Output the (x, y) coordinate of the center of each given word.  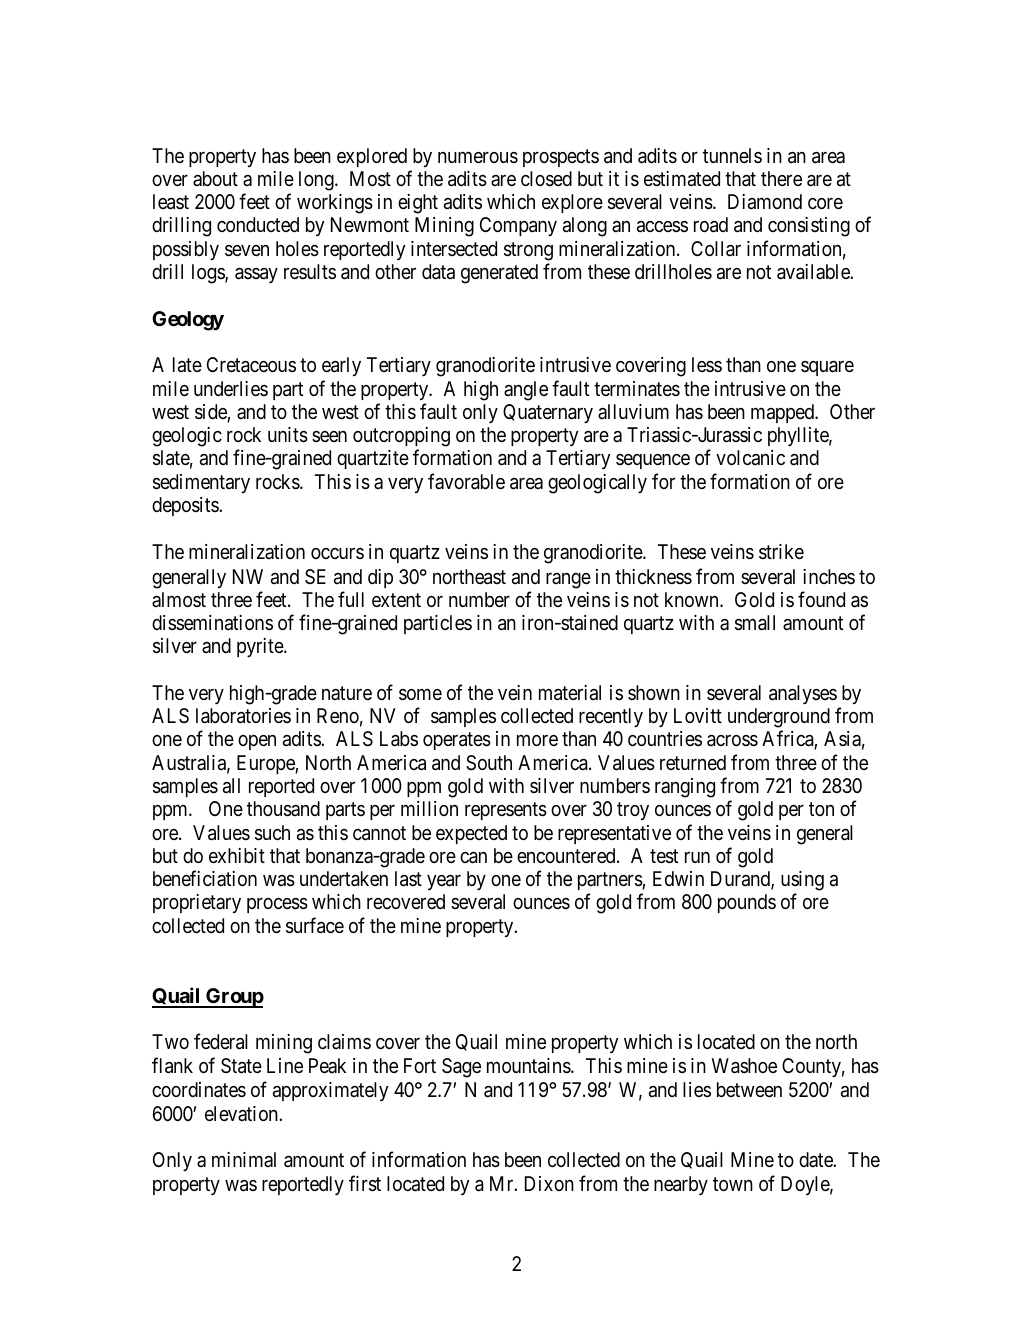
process (277, 905)
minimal (244, 1159)
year (444, 882)
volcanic (750, 458)
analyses (803, 694)
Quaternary (548, 413)
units (288, 435)
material (570, 693)
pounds (747, 903)
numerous (478, 157)
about (215, 178)
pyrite (261, 647)
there (781, 178)
